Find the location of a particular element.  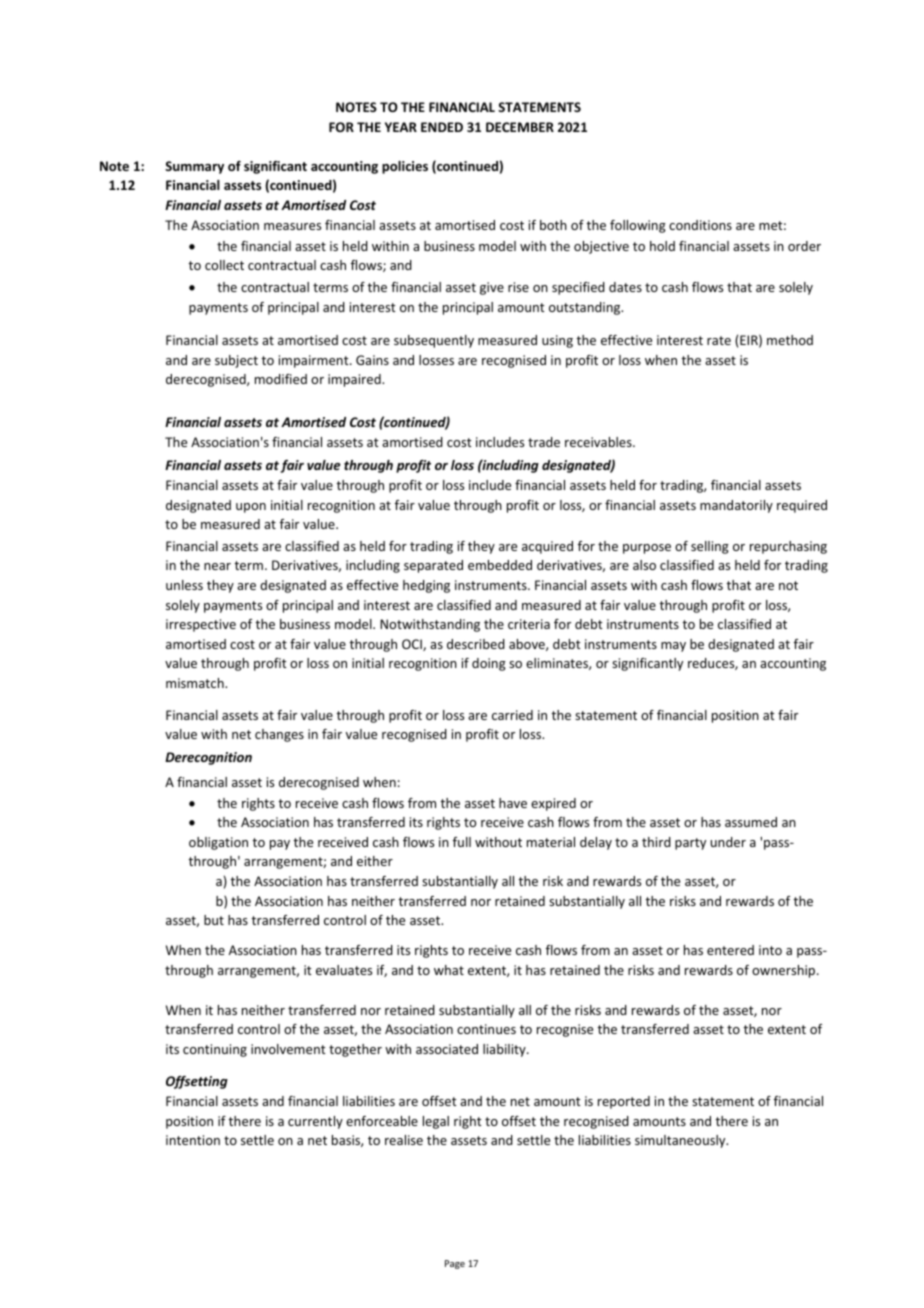

carried is located at coordinates (512, 715).
